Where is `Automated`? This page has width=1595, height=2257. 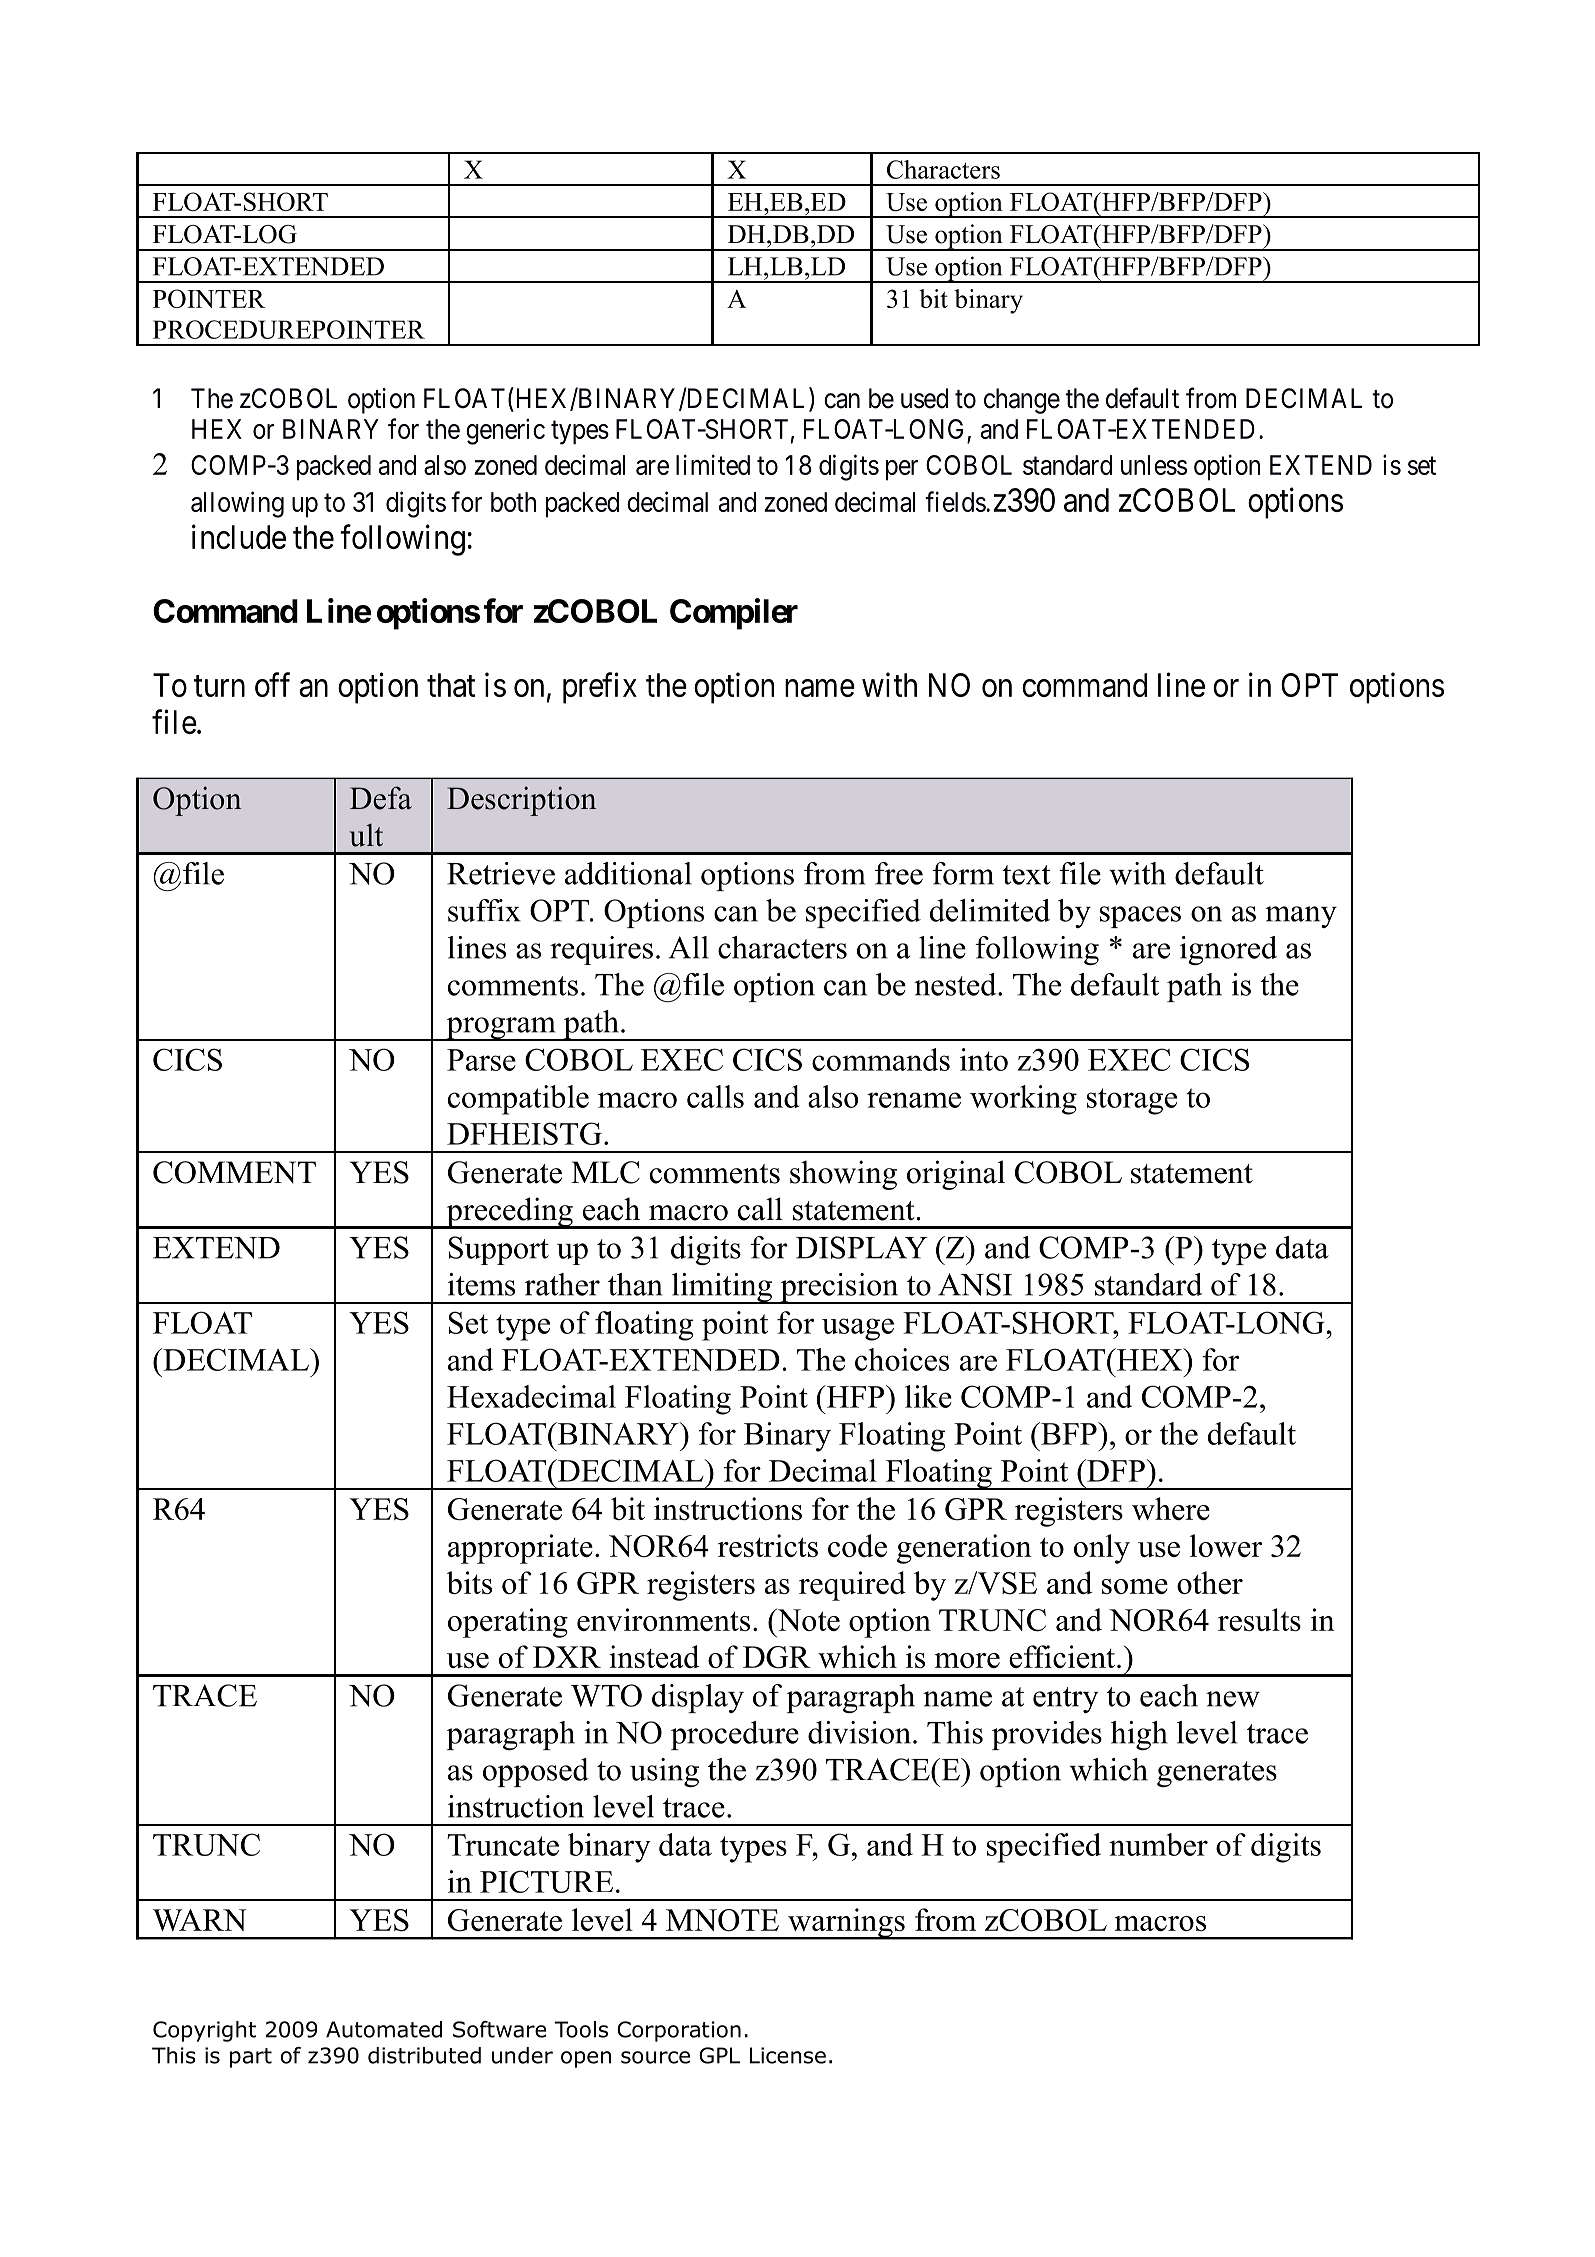 Automated is located at coordinates (384, 2029).
